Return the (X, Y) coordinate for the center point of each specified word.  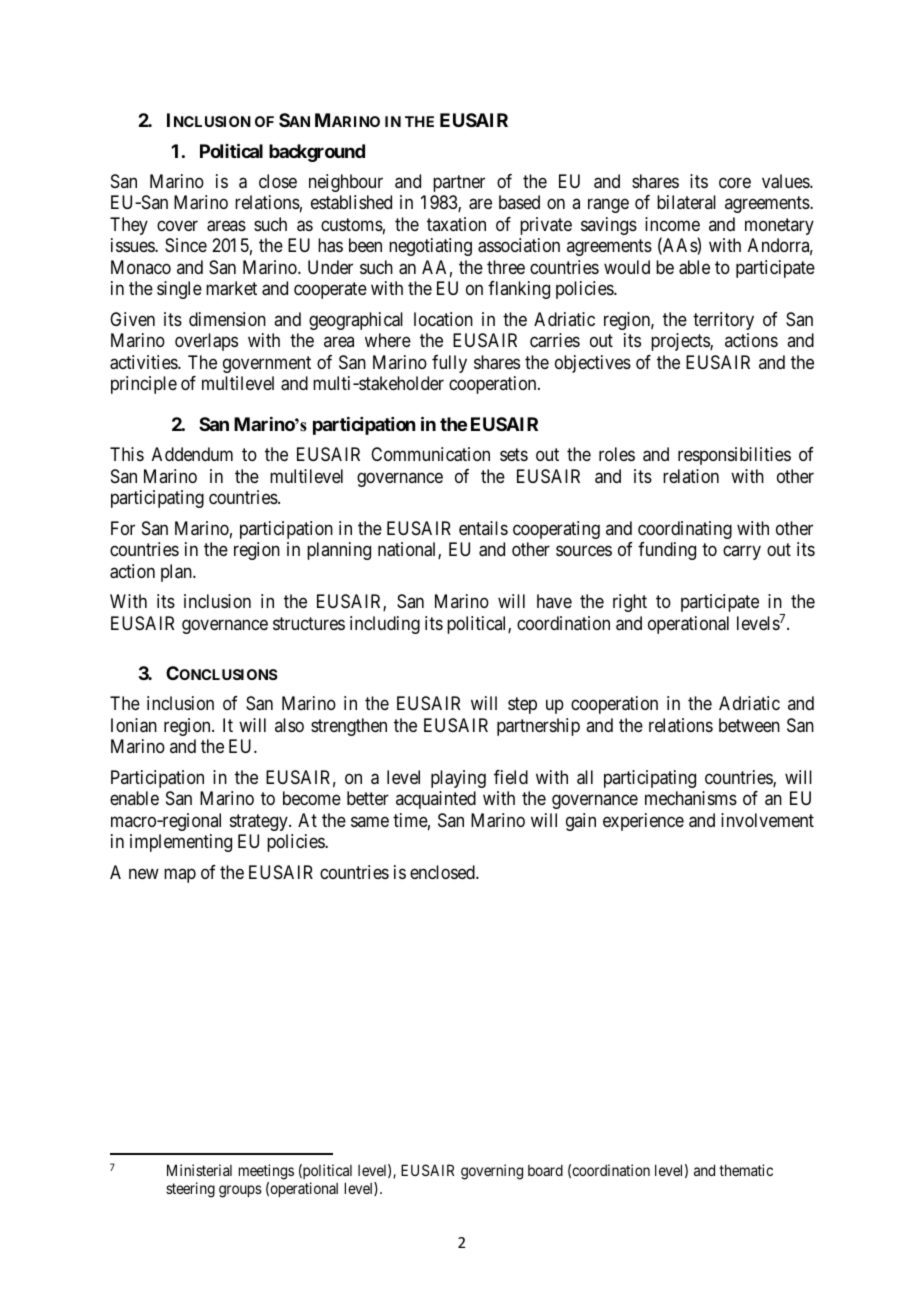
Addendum (192, 454)
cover (177, 225)
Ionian (134, 725)
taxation (456, 224)
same (370, 821)
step (522, 705)
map (180, 875)
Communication (430, 454)
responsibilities (734, 456)
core (735, 182)
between (749, 725)
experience (643, 822)
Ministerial (199, 1170)
